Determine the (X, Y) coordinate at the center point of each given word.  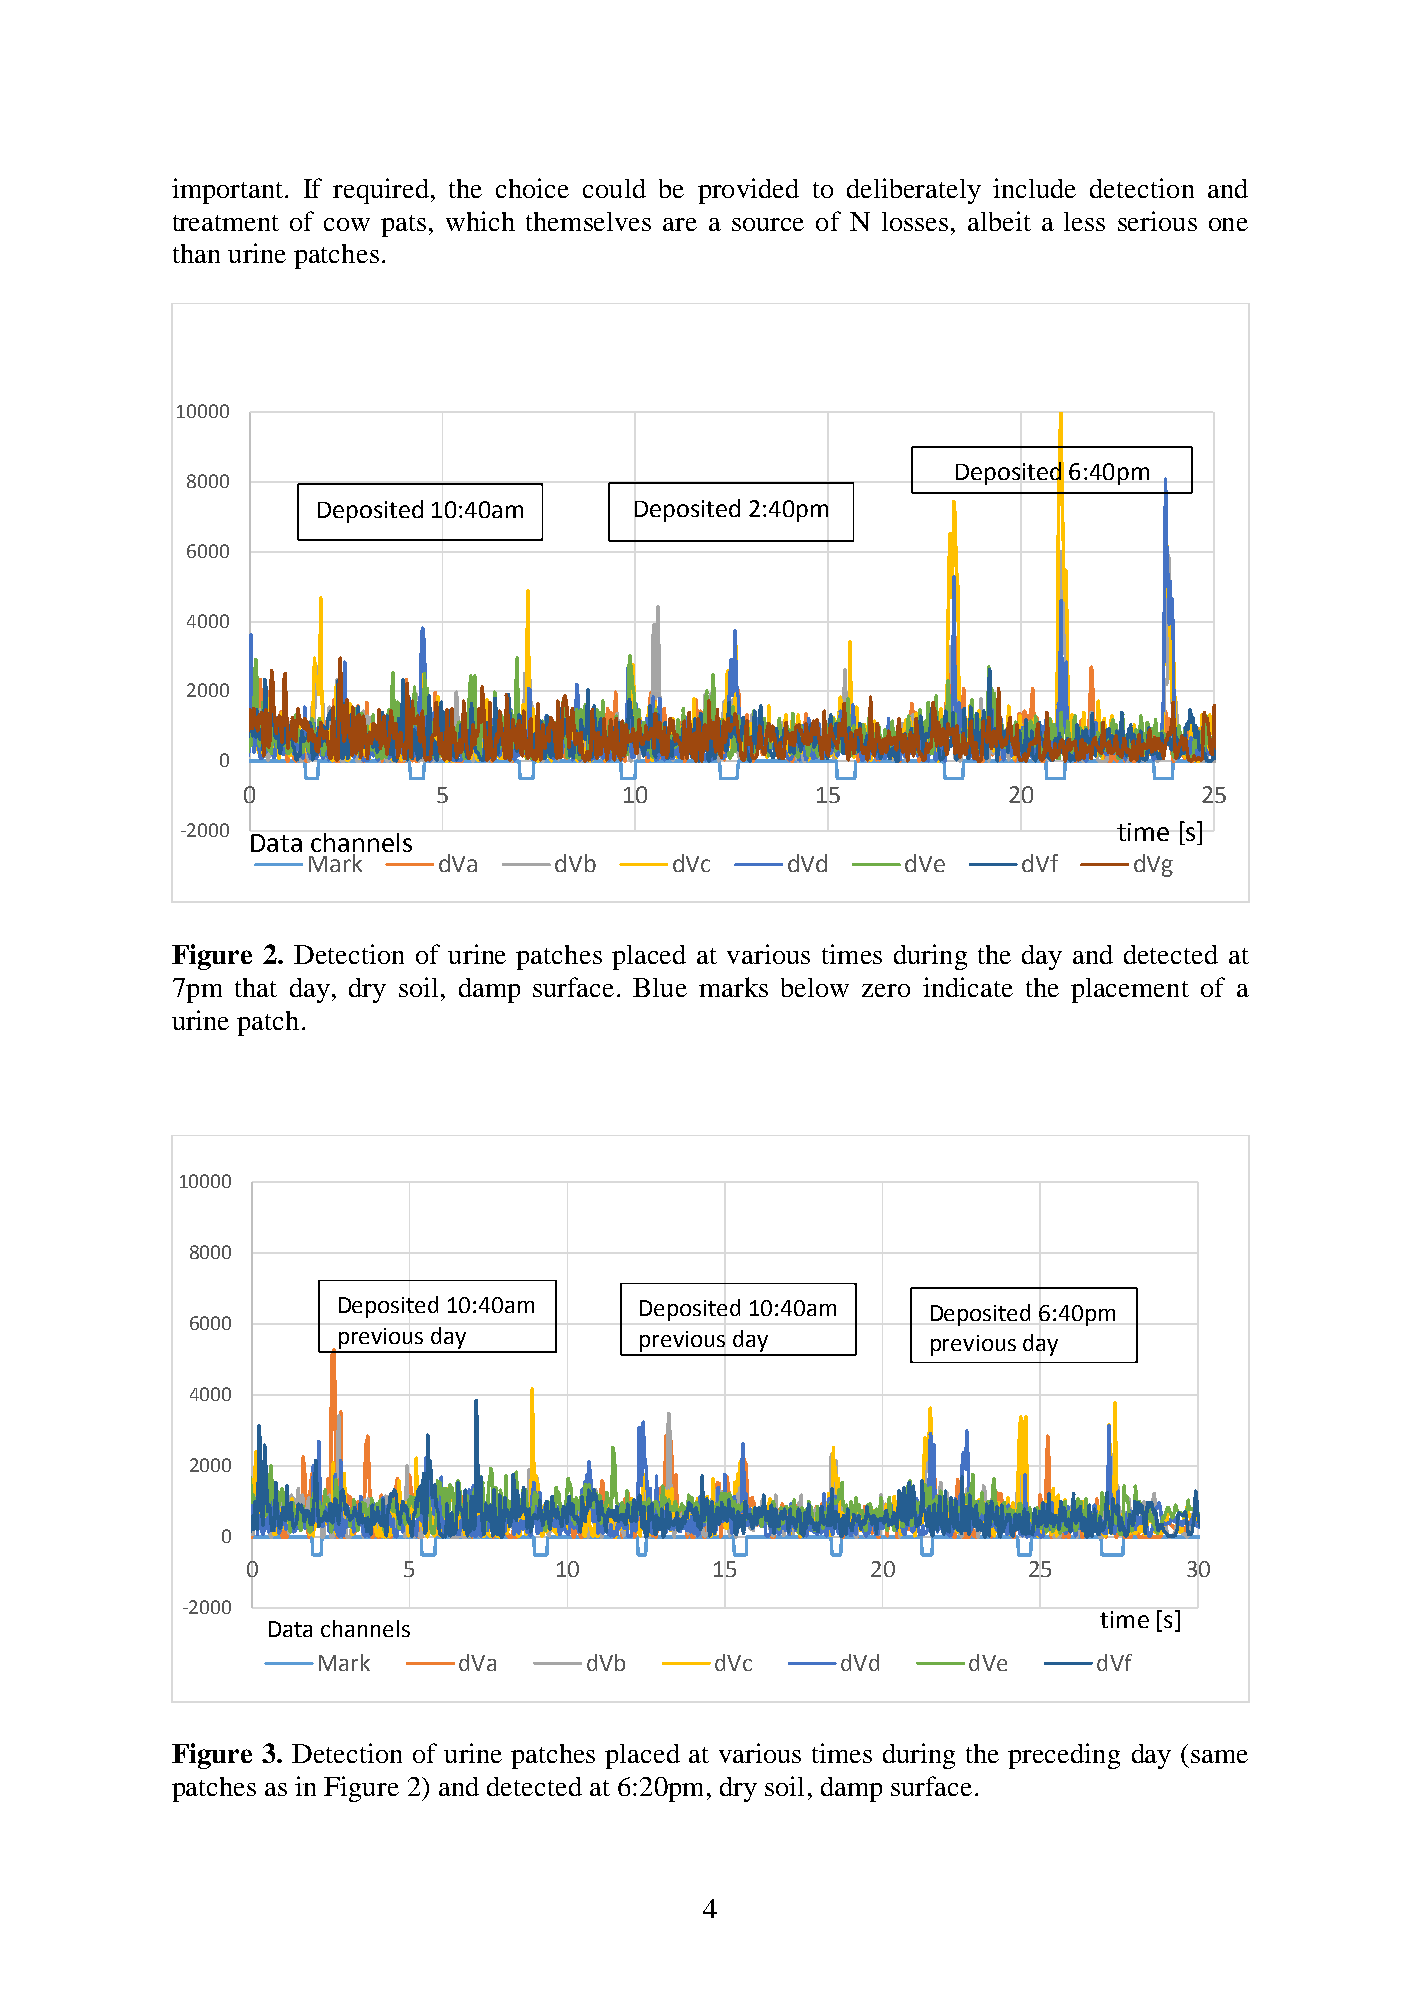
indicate (968, 987)
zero (886, 990)
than (196, 253)
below (815, 987)
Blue (660, 987)
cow (347, 224)
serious (1157, 221)
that (256, 987)
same (1219, 1756)
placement (1130, 990)
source (768, 224)
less (1084, 221)
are (680, 224)
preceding (1064, 1756)
